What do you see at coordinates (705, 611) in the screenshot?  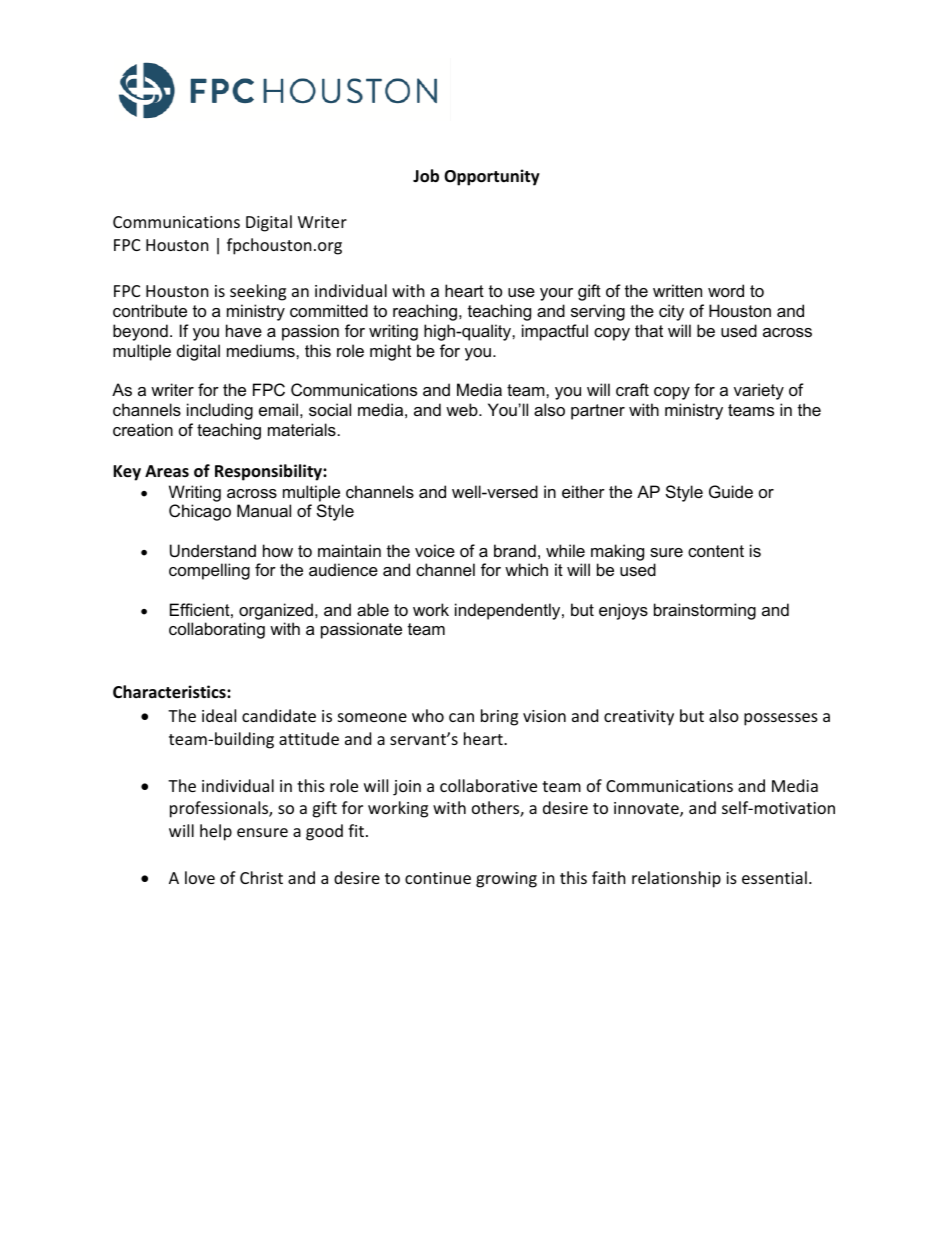 I see `brainstorming` at bounding box center [705, 611].
